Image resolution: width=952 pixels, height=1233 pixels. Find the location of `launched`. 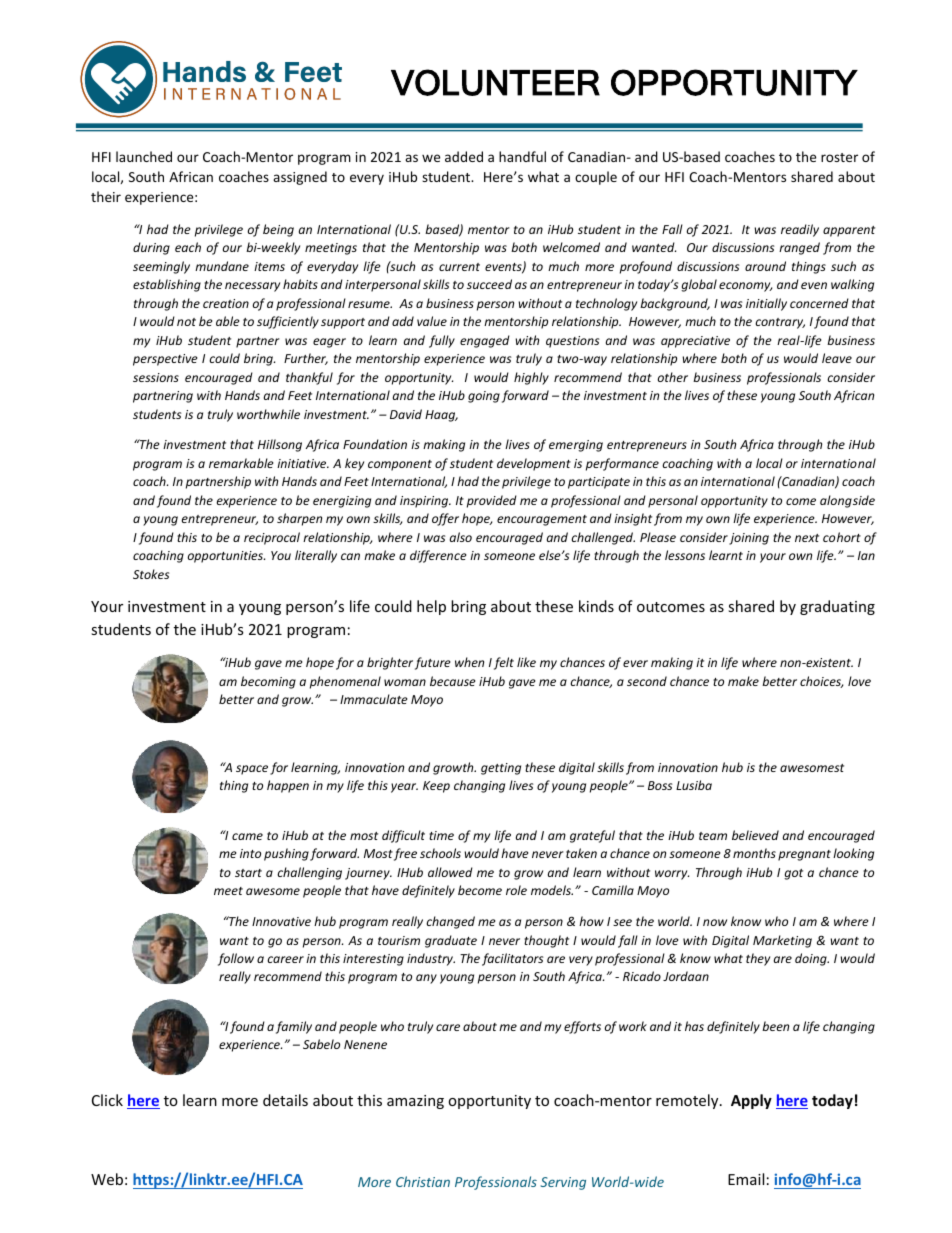

launched is located at coordinates (144, 156).
